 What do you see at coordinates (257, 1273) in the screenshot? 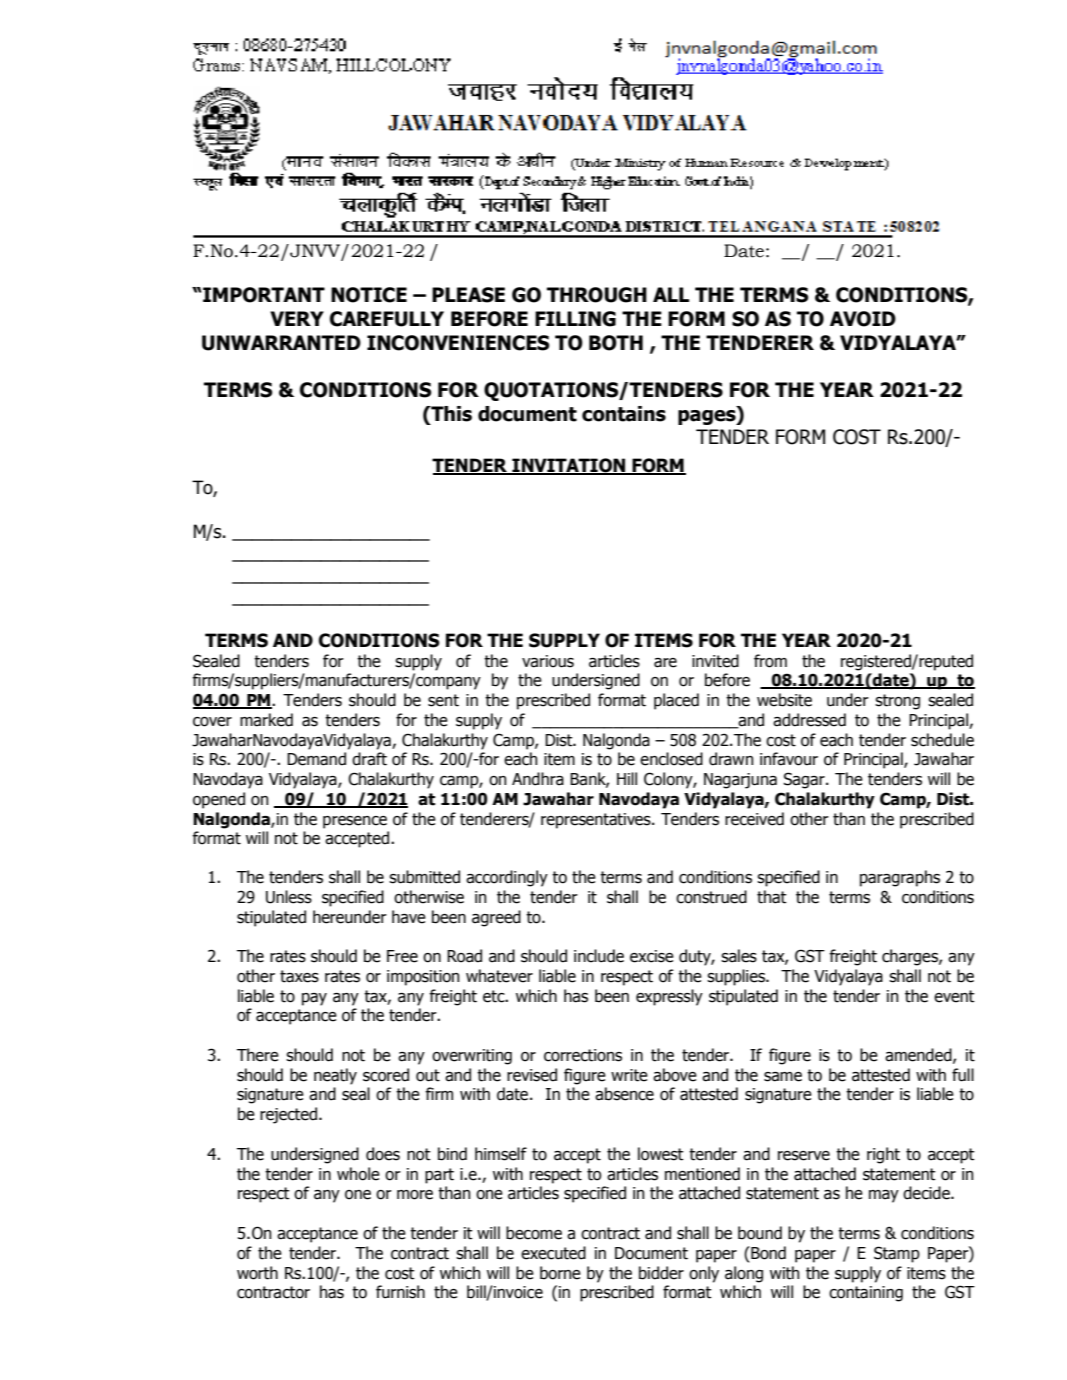
I see `worth` at bounding box center [257, 1273].
